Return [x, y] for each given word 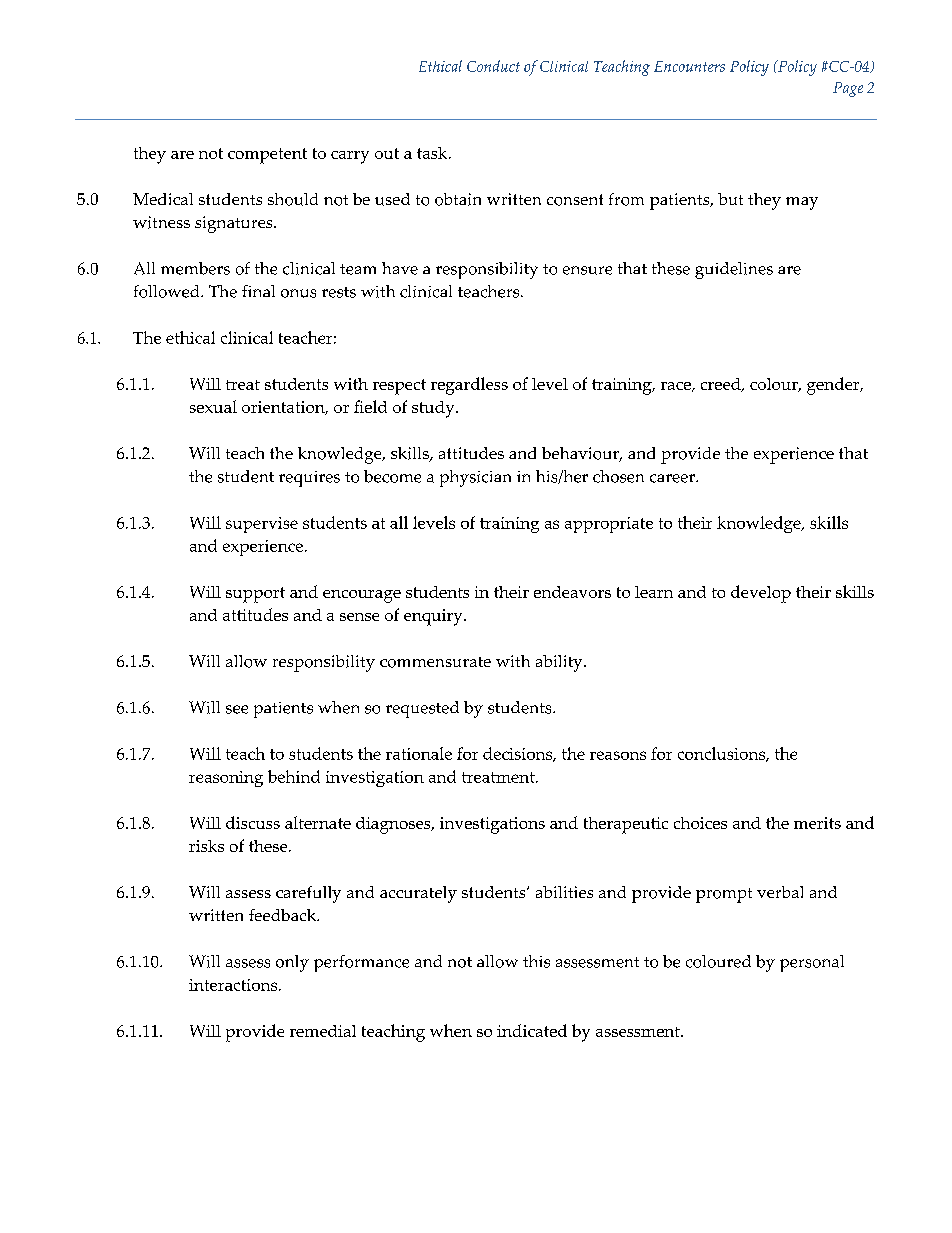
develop [761, 594]
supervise [262, 525]
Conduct [493, 66]
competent [267, 156]
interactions [234, 985]
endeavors [572, 592]
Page [848, 89]
